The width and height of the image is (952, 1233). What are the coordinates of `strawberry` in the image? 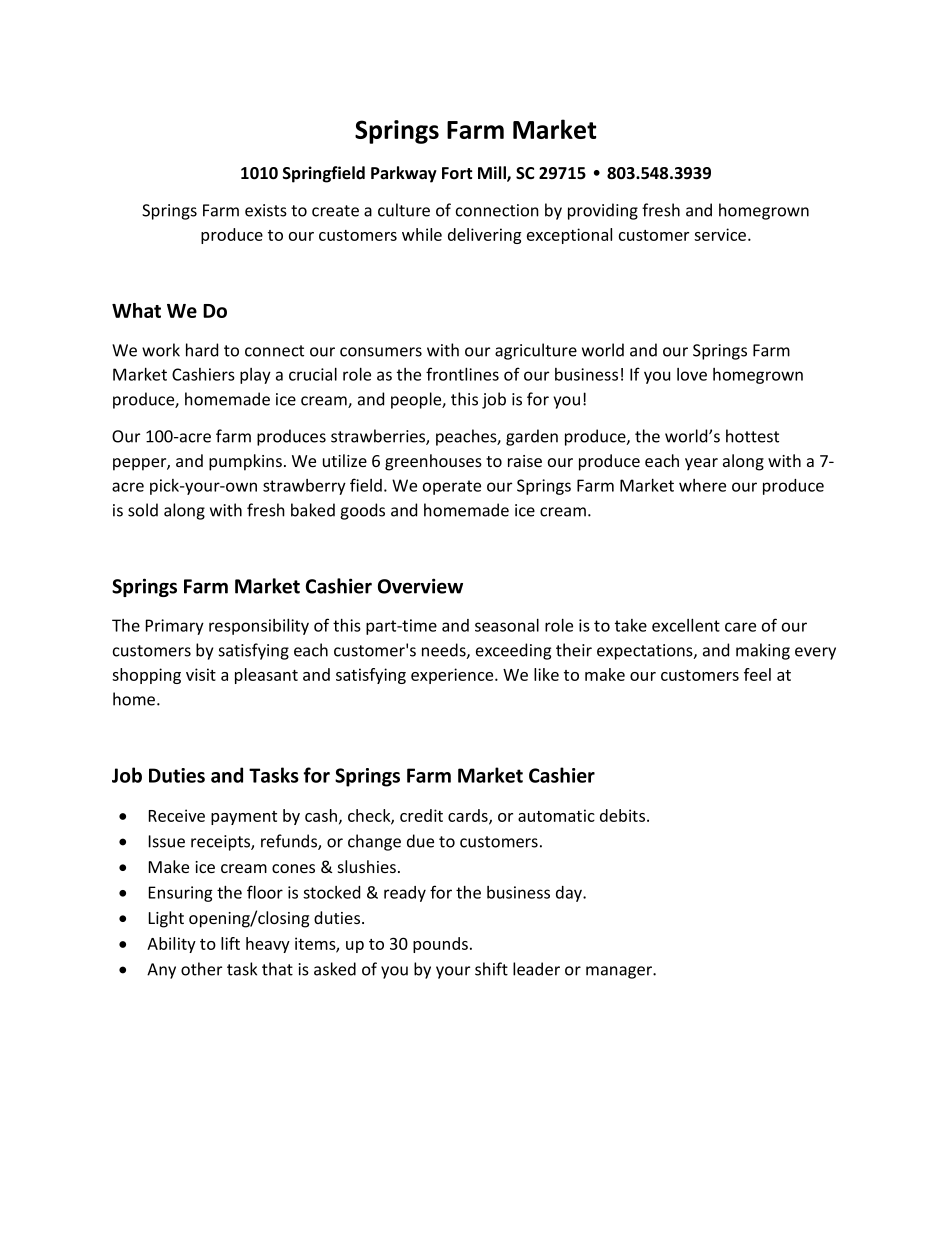 It's located at (304, 487).
